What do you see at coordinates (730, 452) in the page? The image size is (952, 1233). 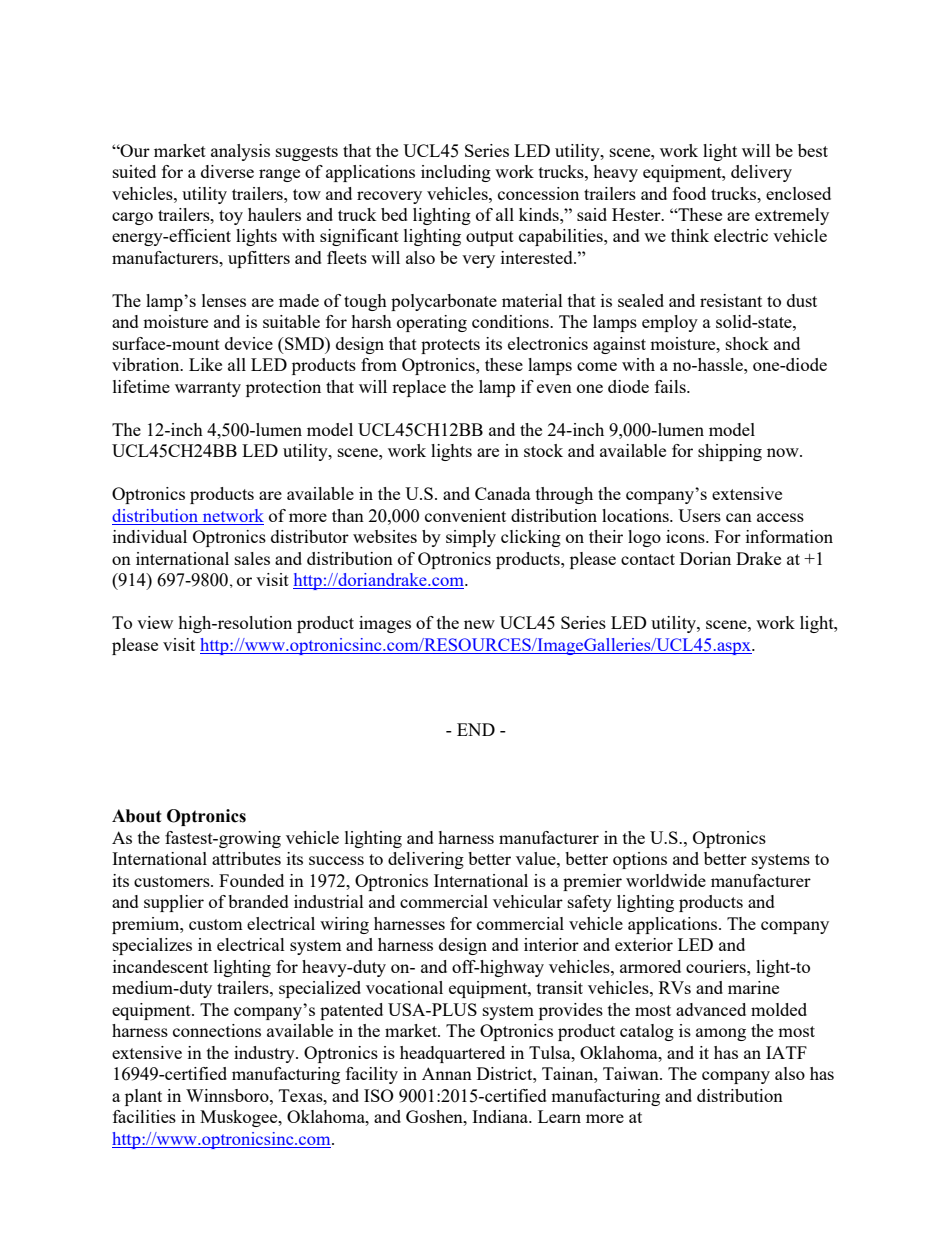 I see `shipping` at bounding box center [730, 452].
